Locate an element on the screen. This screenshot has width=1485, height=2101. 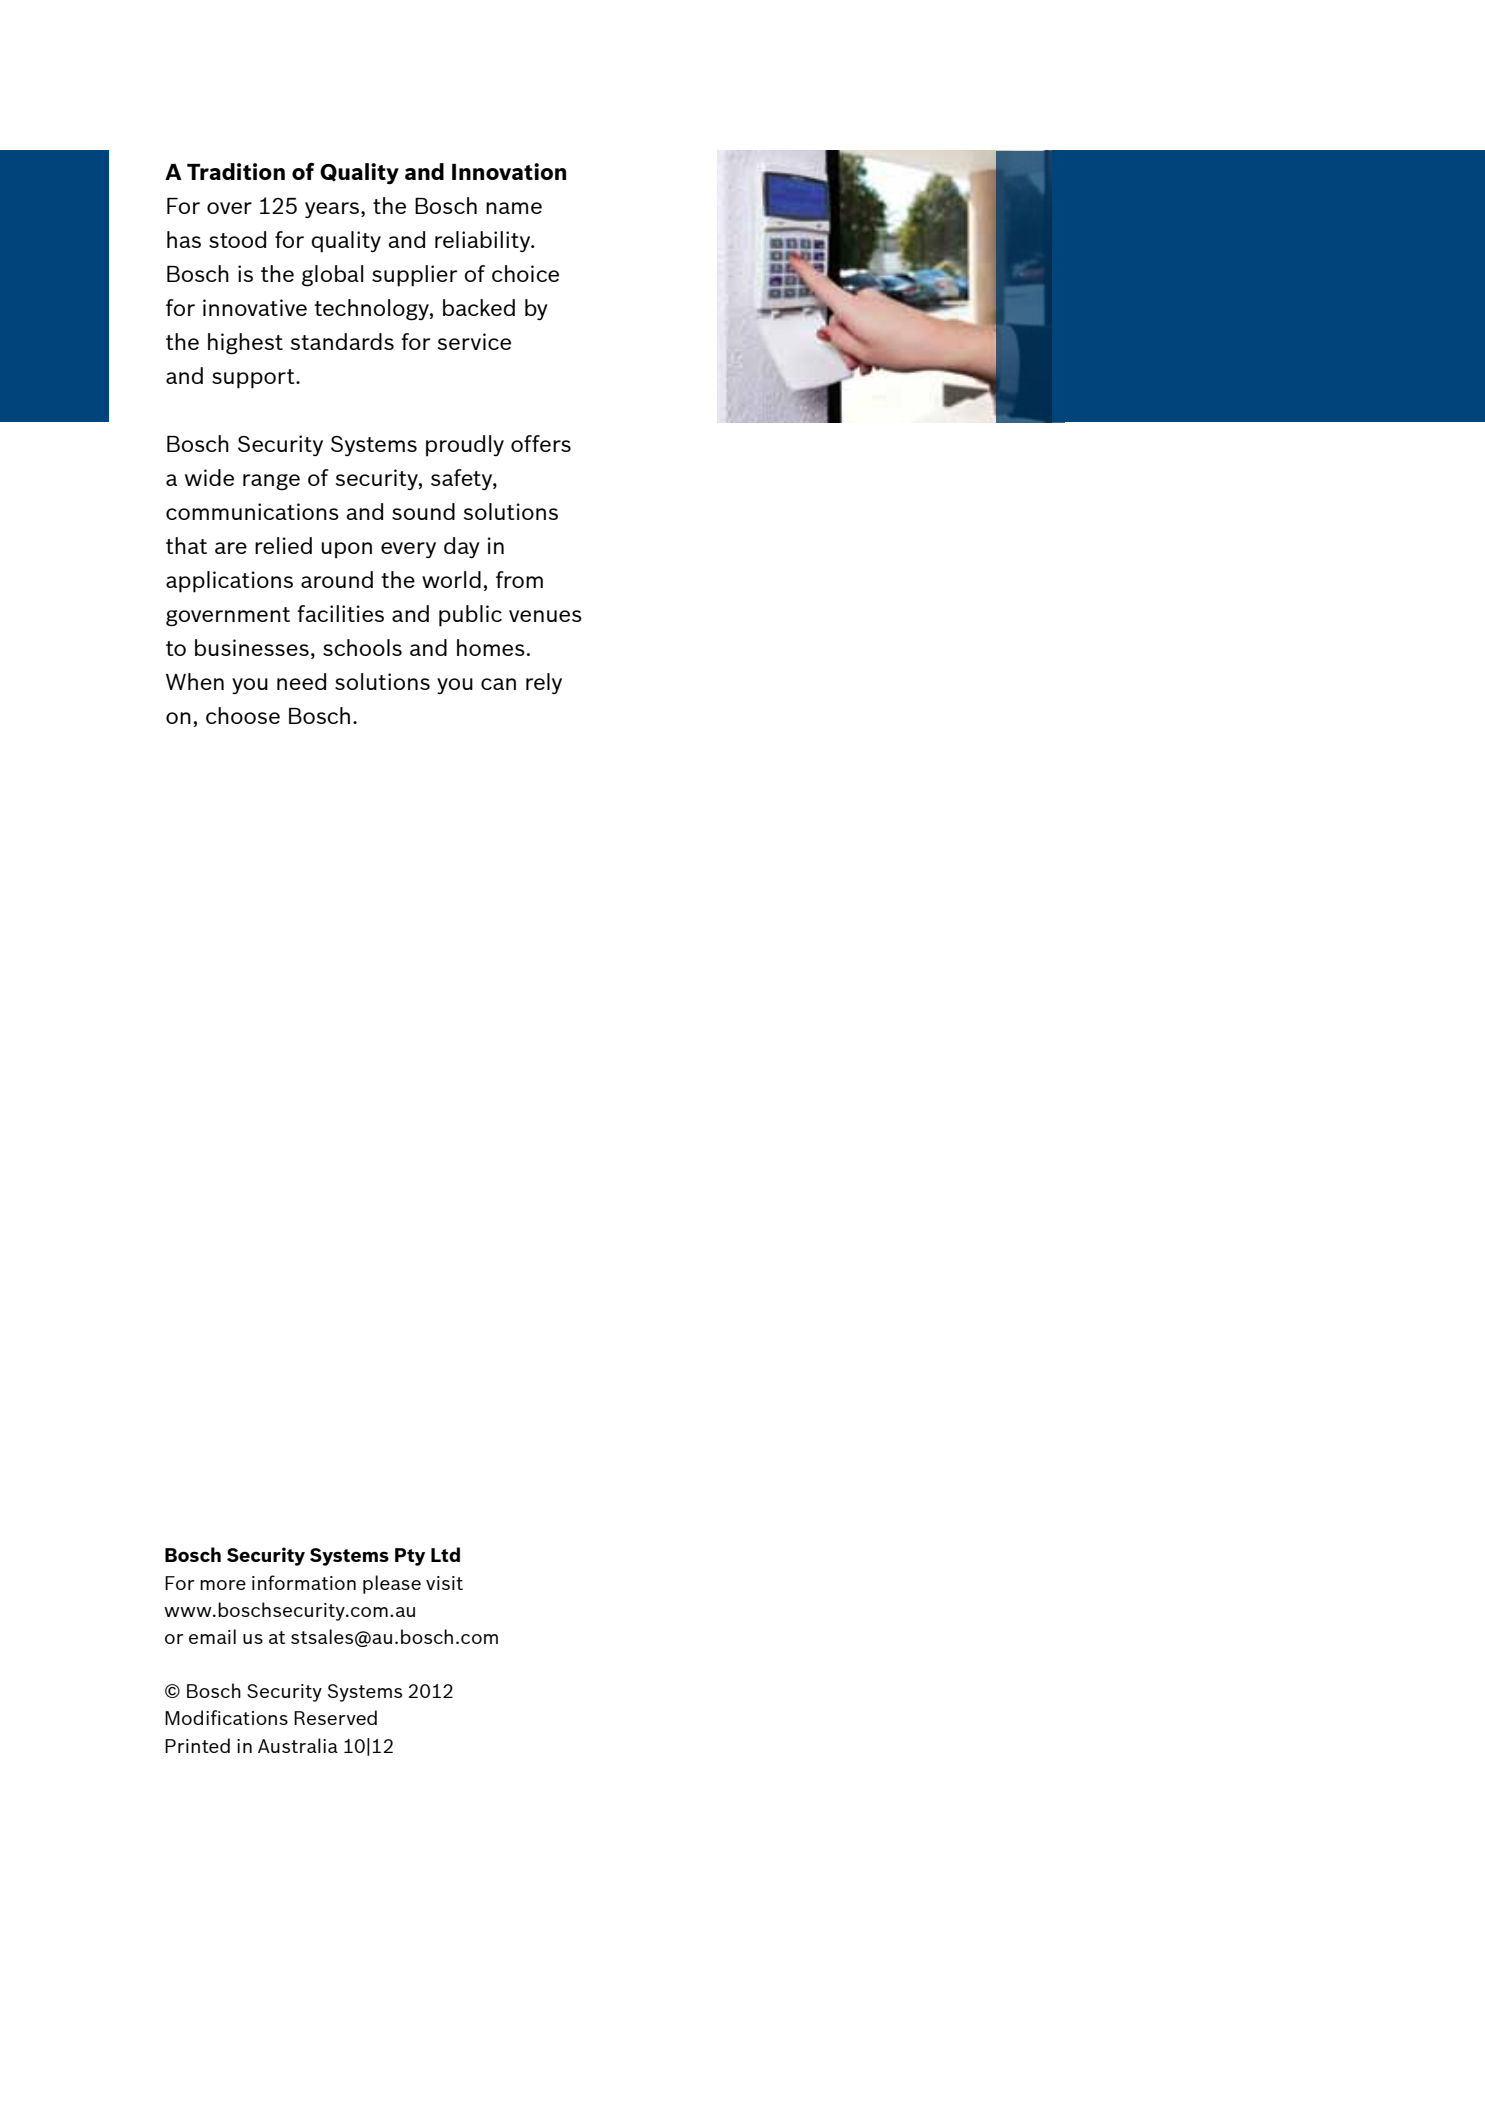
need is located at coordinates (301, 681).
